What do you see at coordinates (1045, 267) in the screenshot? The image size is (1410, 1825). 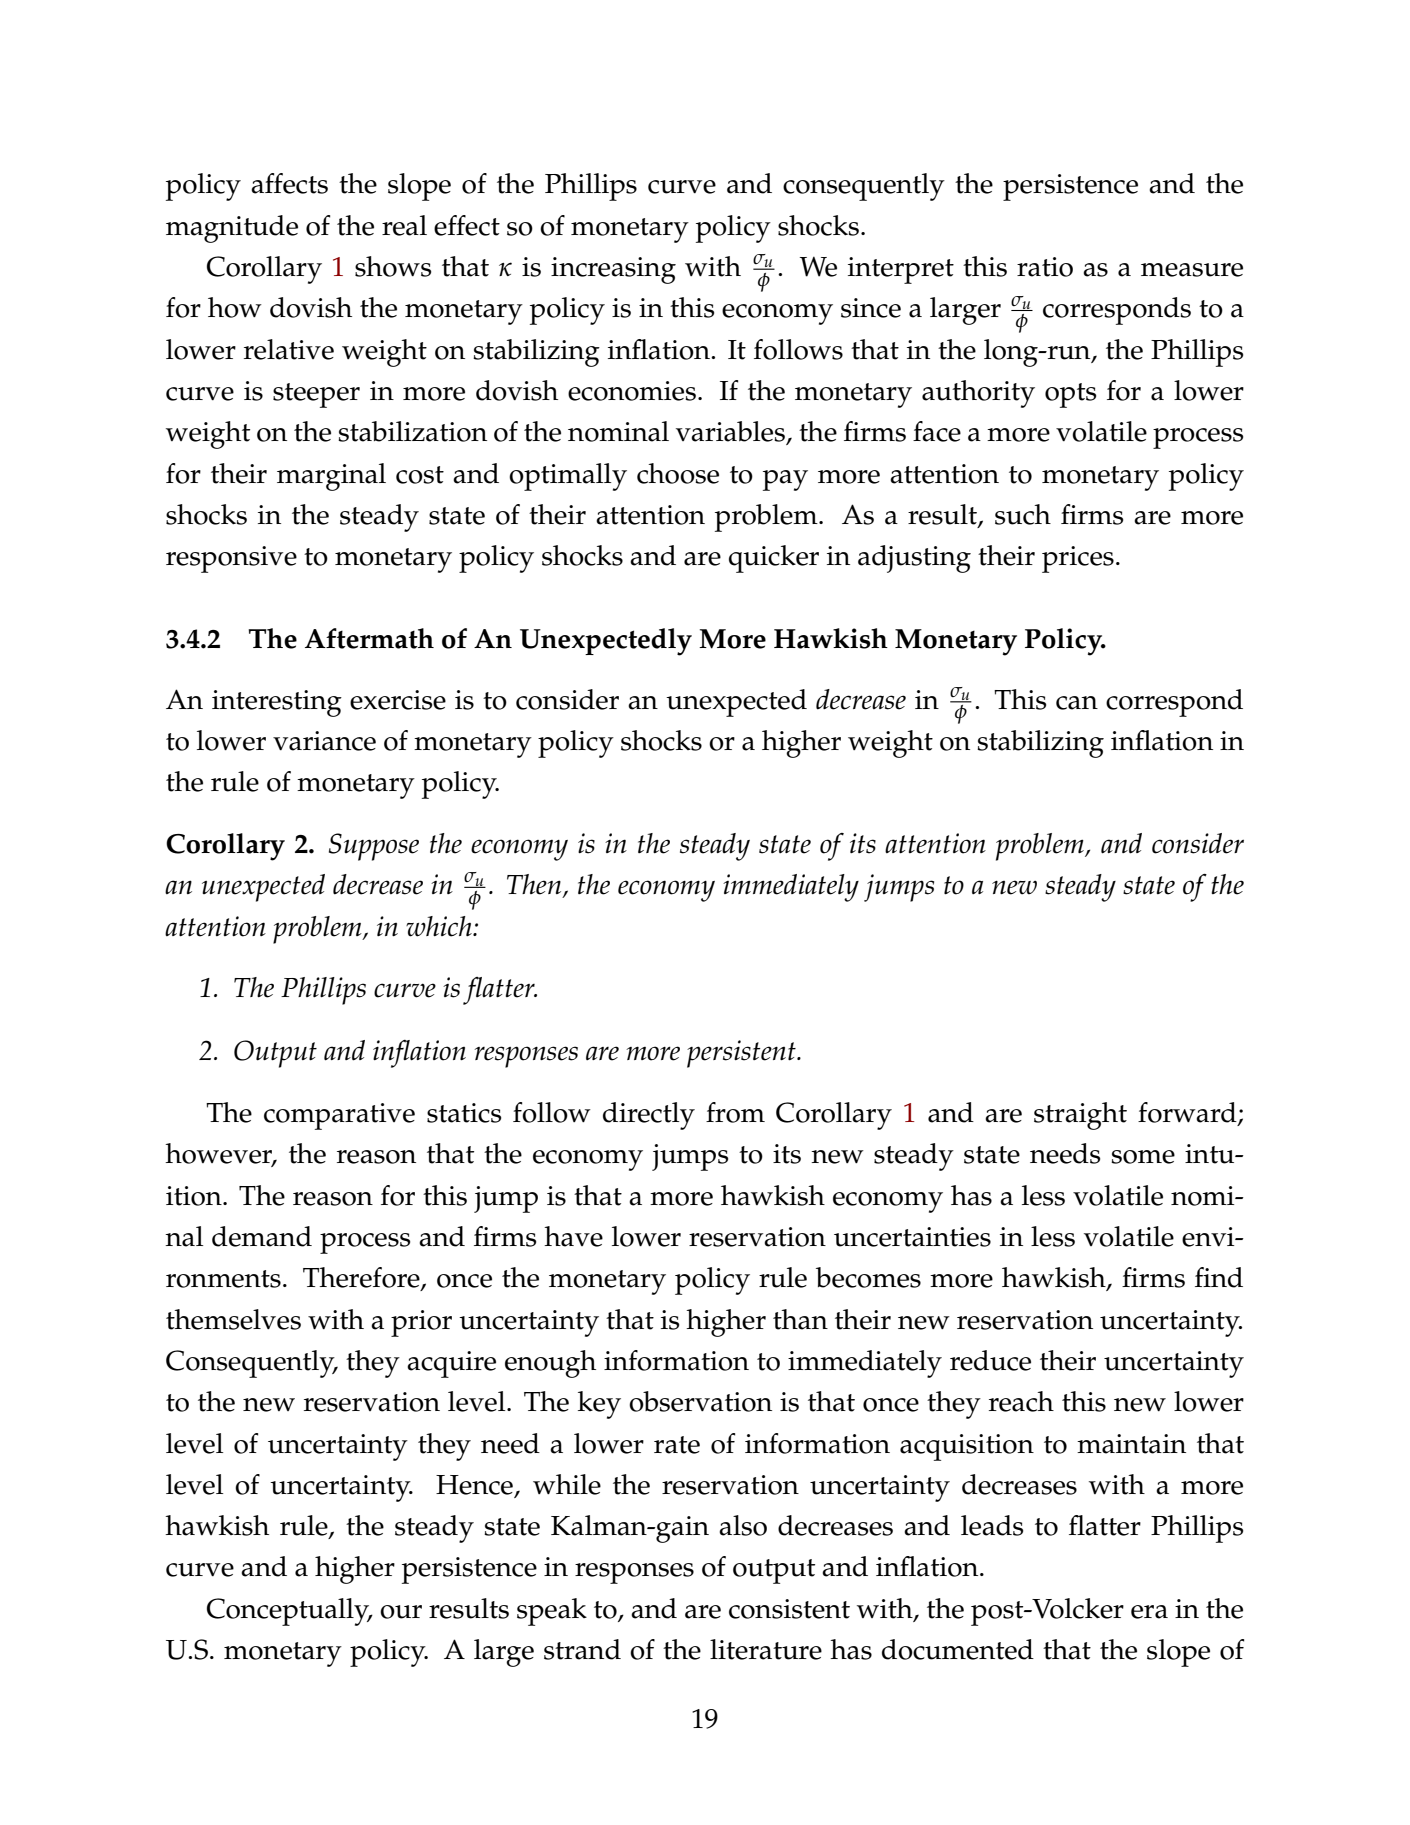 I see `ratio` at bounding box center [1045, 267].
